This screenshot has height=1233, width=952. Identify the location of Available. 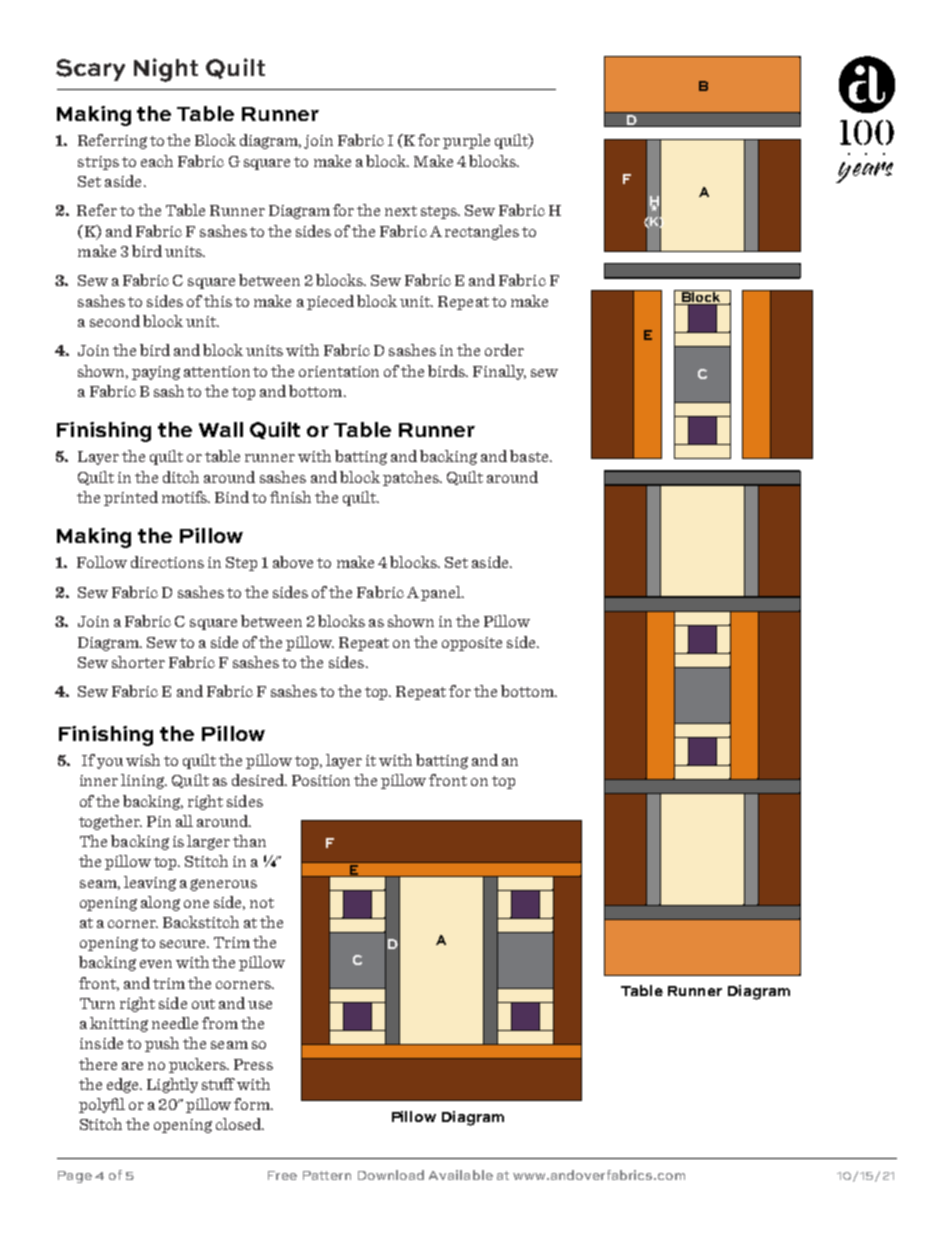
(461, 1175).
